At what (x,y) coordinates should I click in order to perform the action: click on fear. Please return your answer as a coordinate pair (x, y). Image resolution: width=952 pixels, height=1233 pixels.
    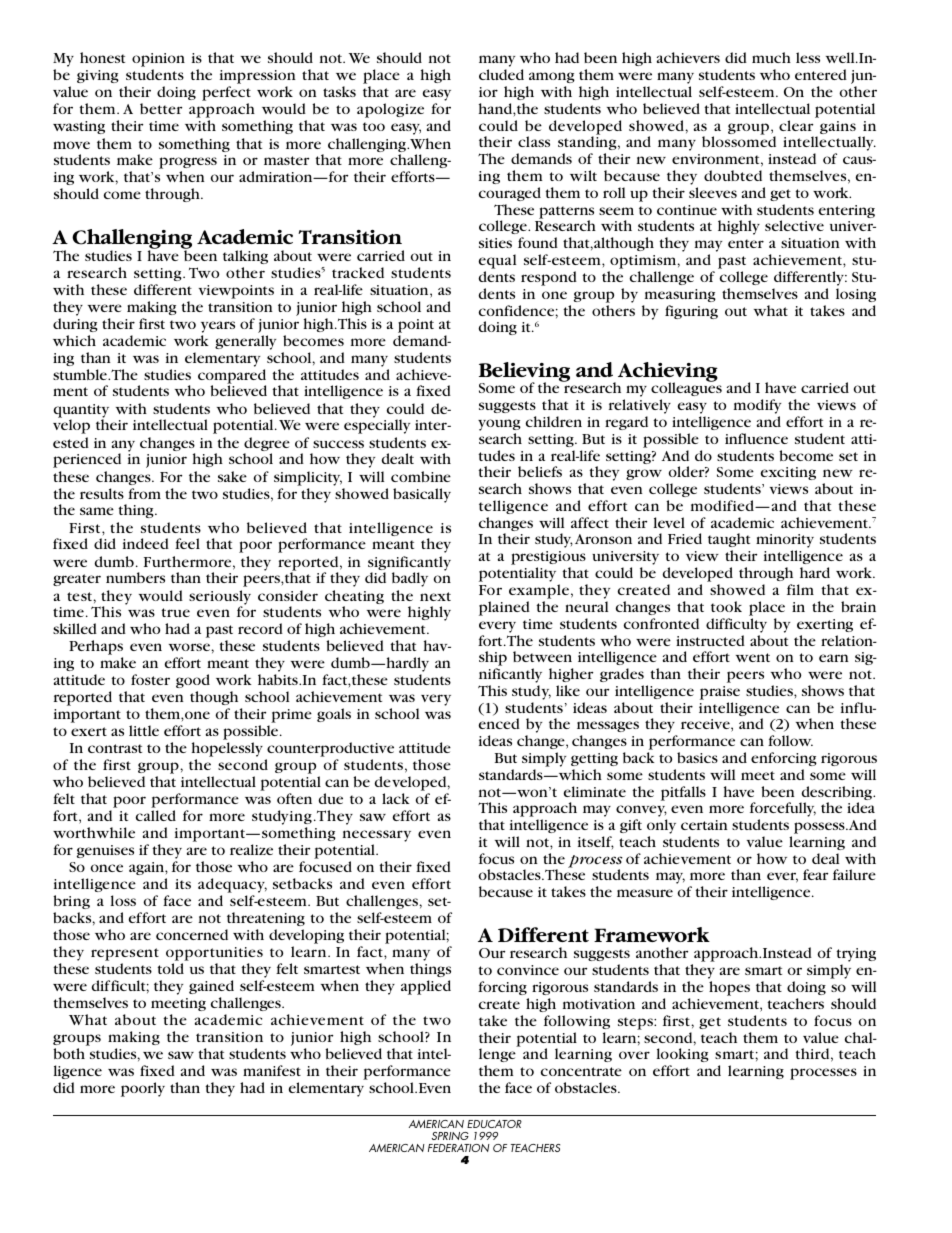
    Looking at the image, I should click on (815, 874).
